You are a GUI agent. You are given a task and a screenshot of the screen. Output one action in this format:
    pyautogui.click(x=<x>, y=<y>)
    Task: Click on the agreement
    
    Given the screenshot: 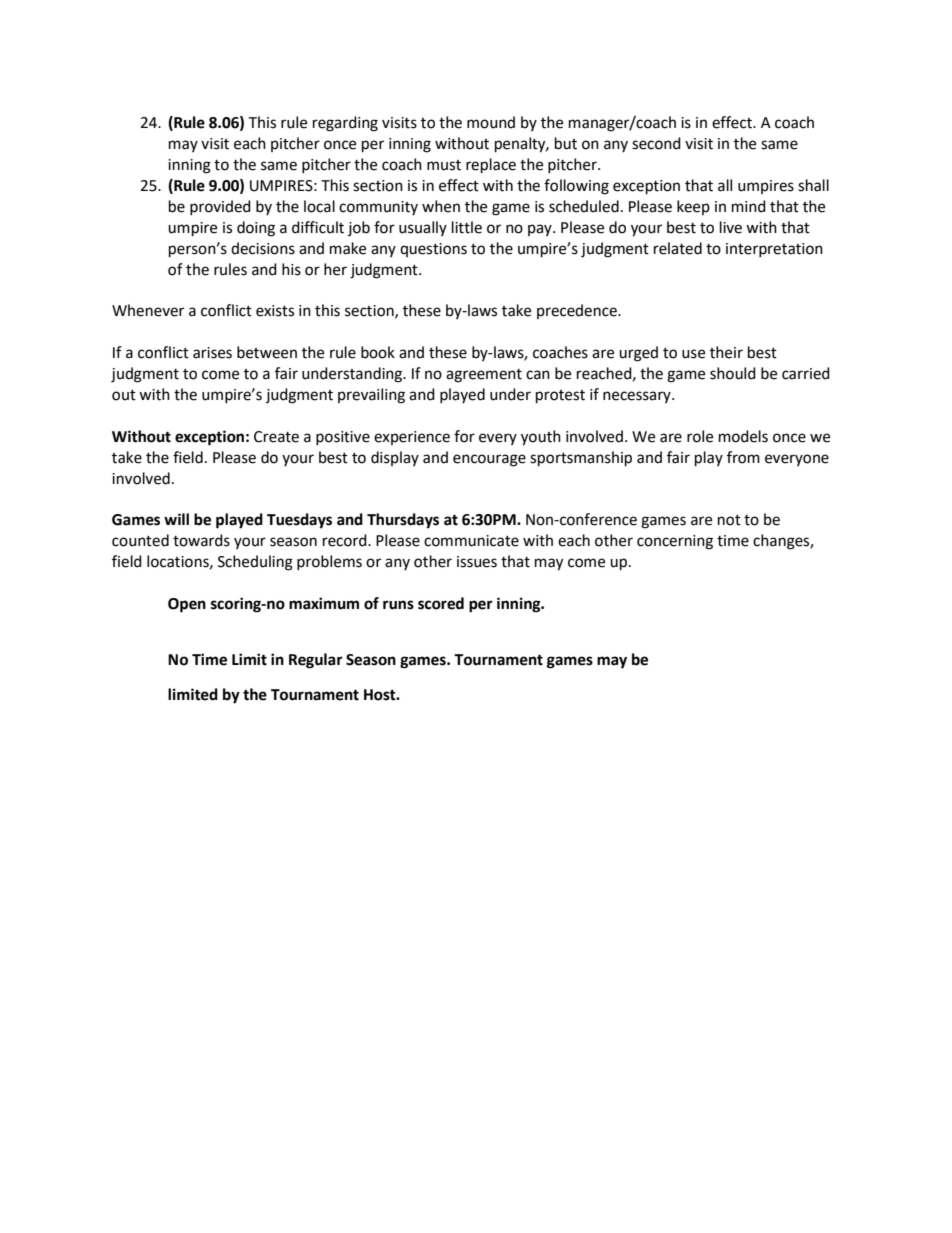 What is the action you would take?
    pyautogui.click(x=484, y=376)
